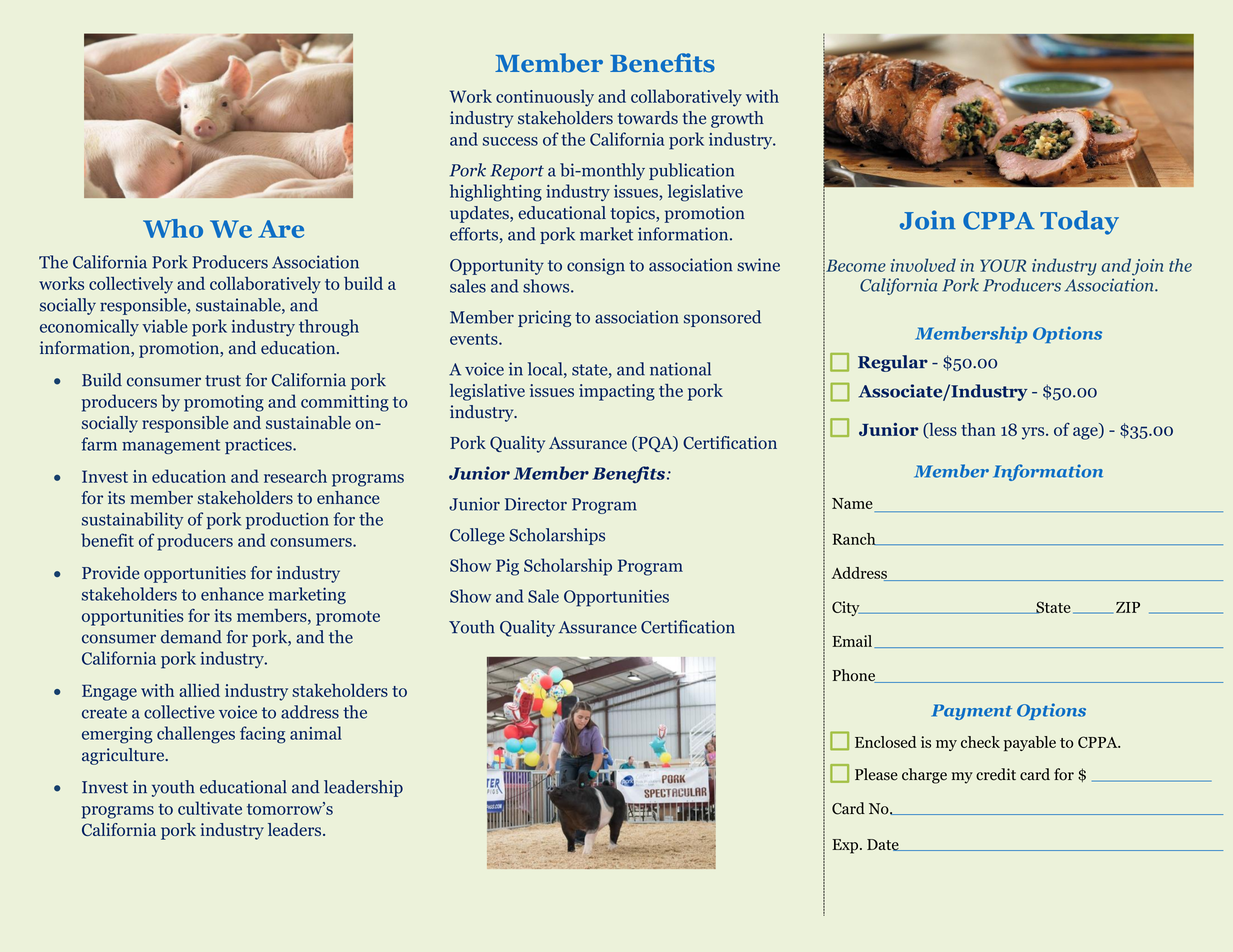 This page has width=1233, height=952. Describe the element at coordinates (295, 476) in the page. I see `research` at that location.
